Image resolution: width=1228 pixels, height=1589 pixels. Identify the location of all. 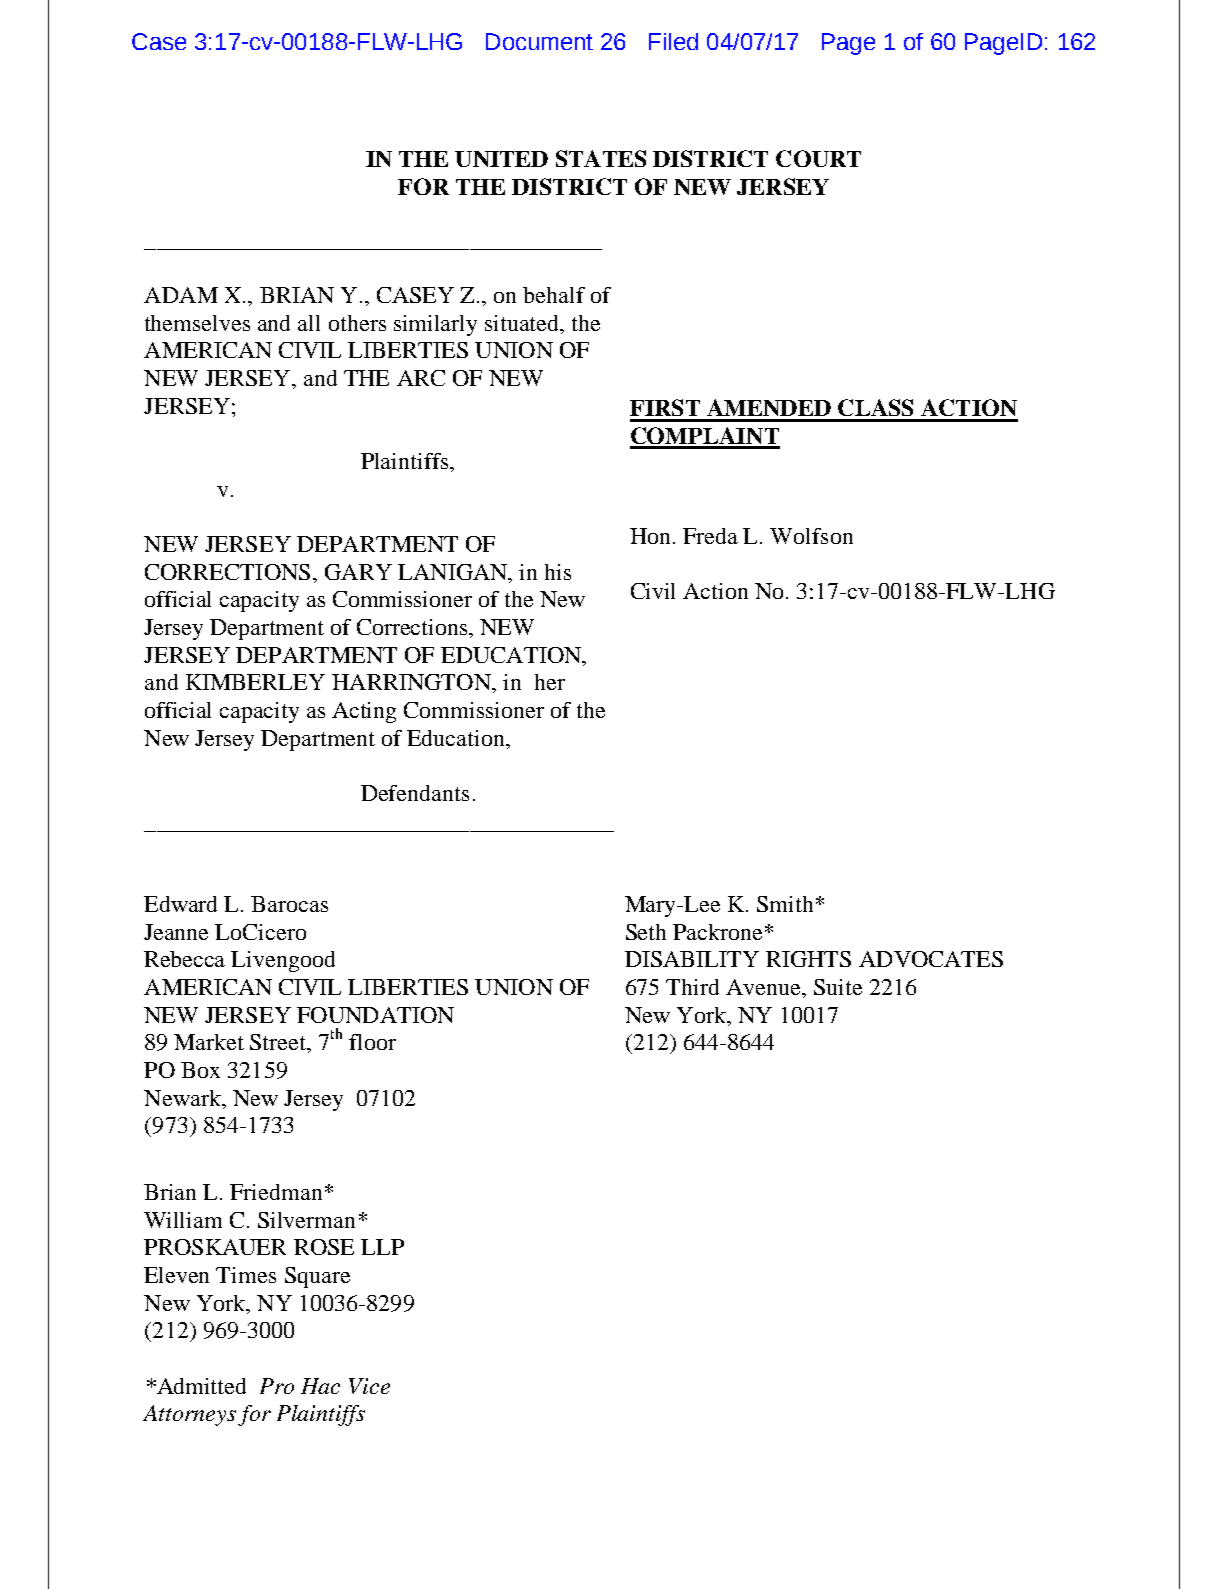
(309, 323).
